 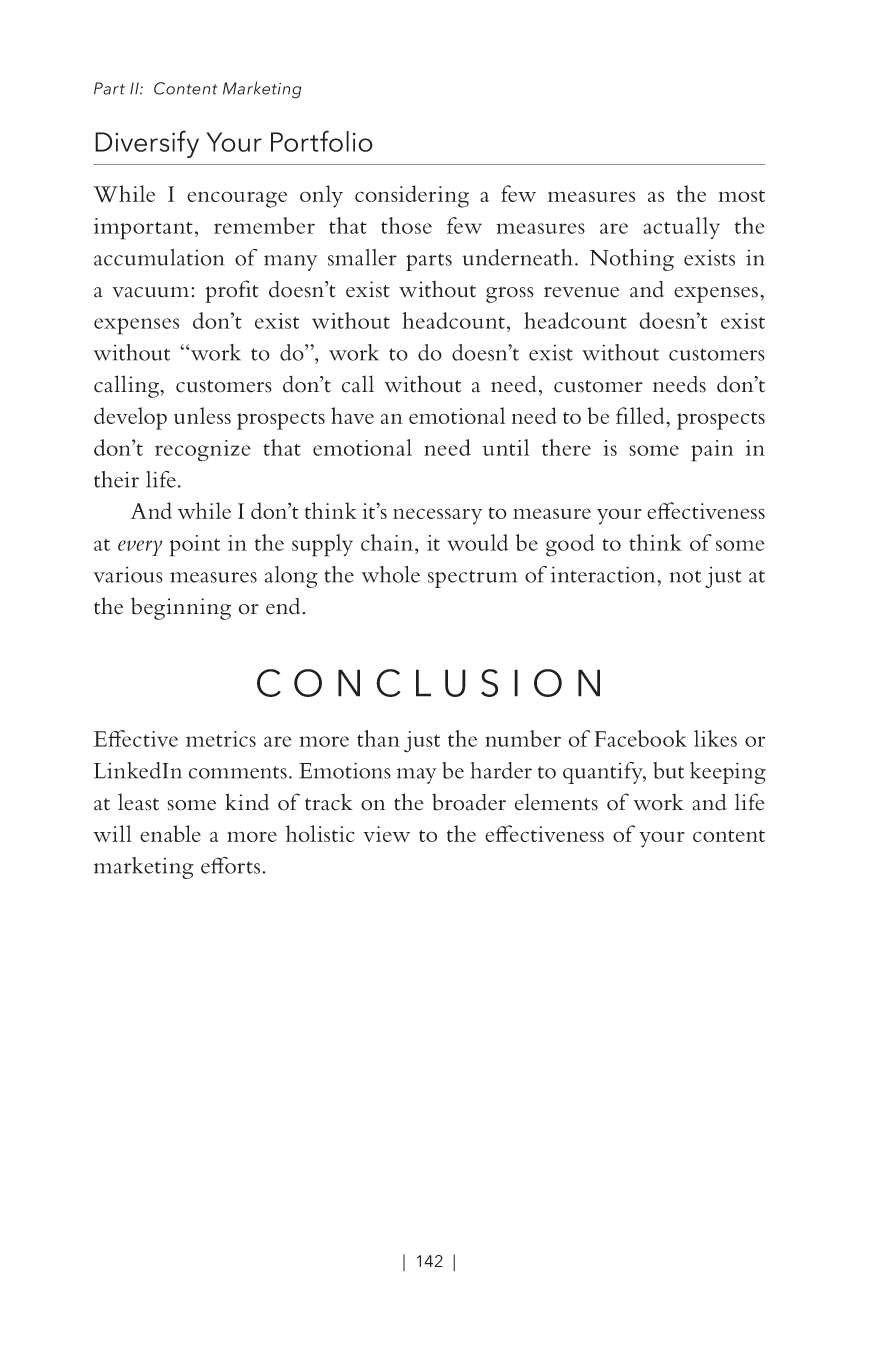 What do you see at coordinates (412, 196) in the document?
I see `considering` at bounding box center [412, 196].
